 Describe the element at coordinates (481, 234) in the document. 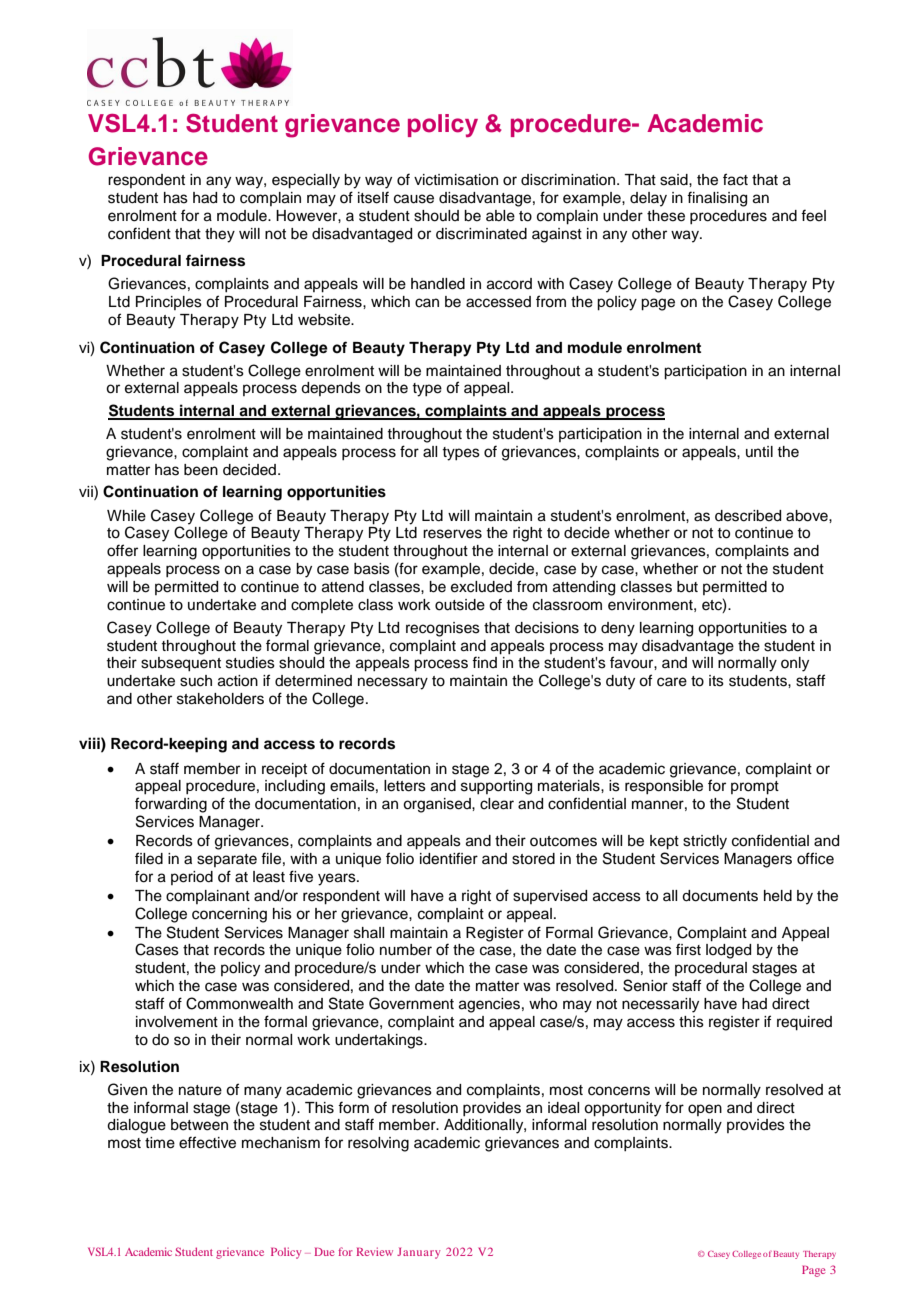

I see `discriminated` at that location.
